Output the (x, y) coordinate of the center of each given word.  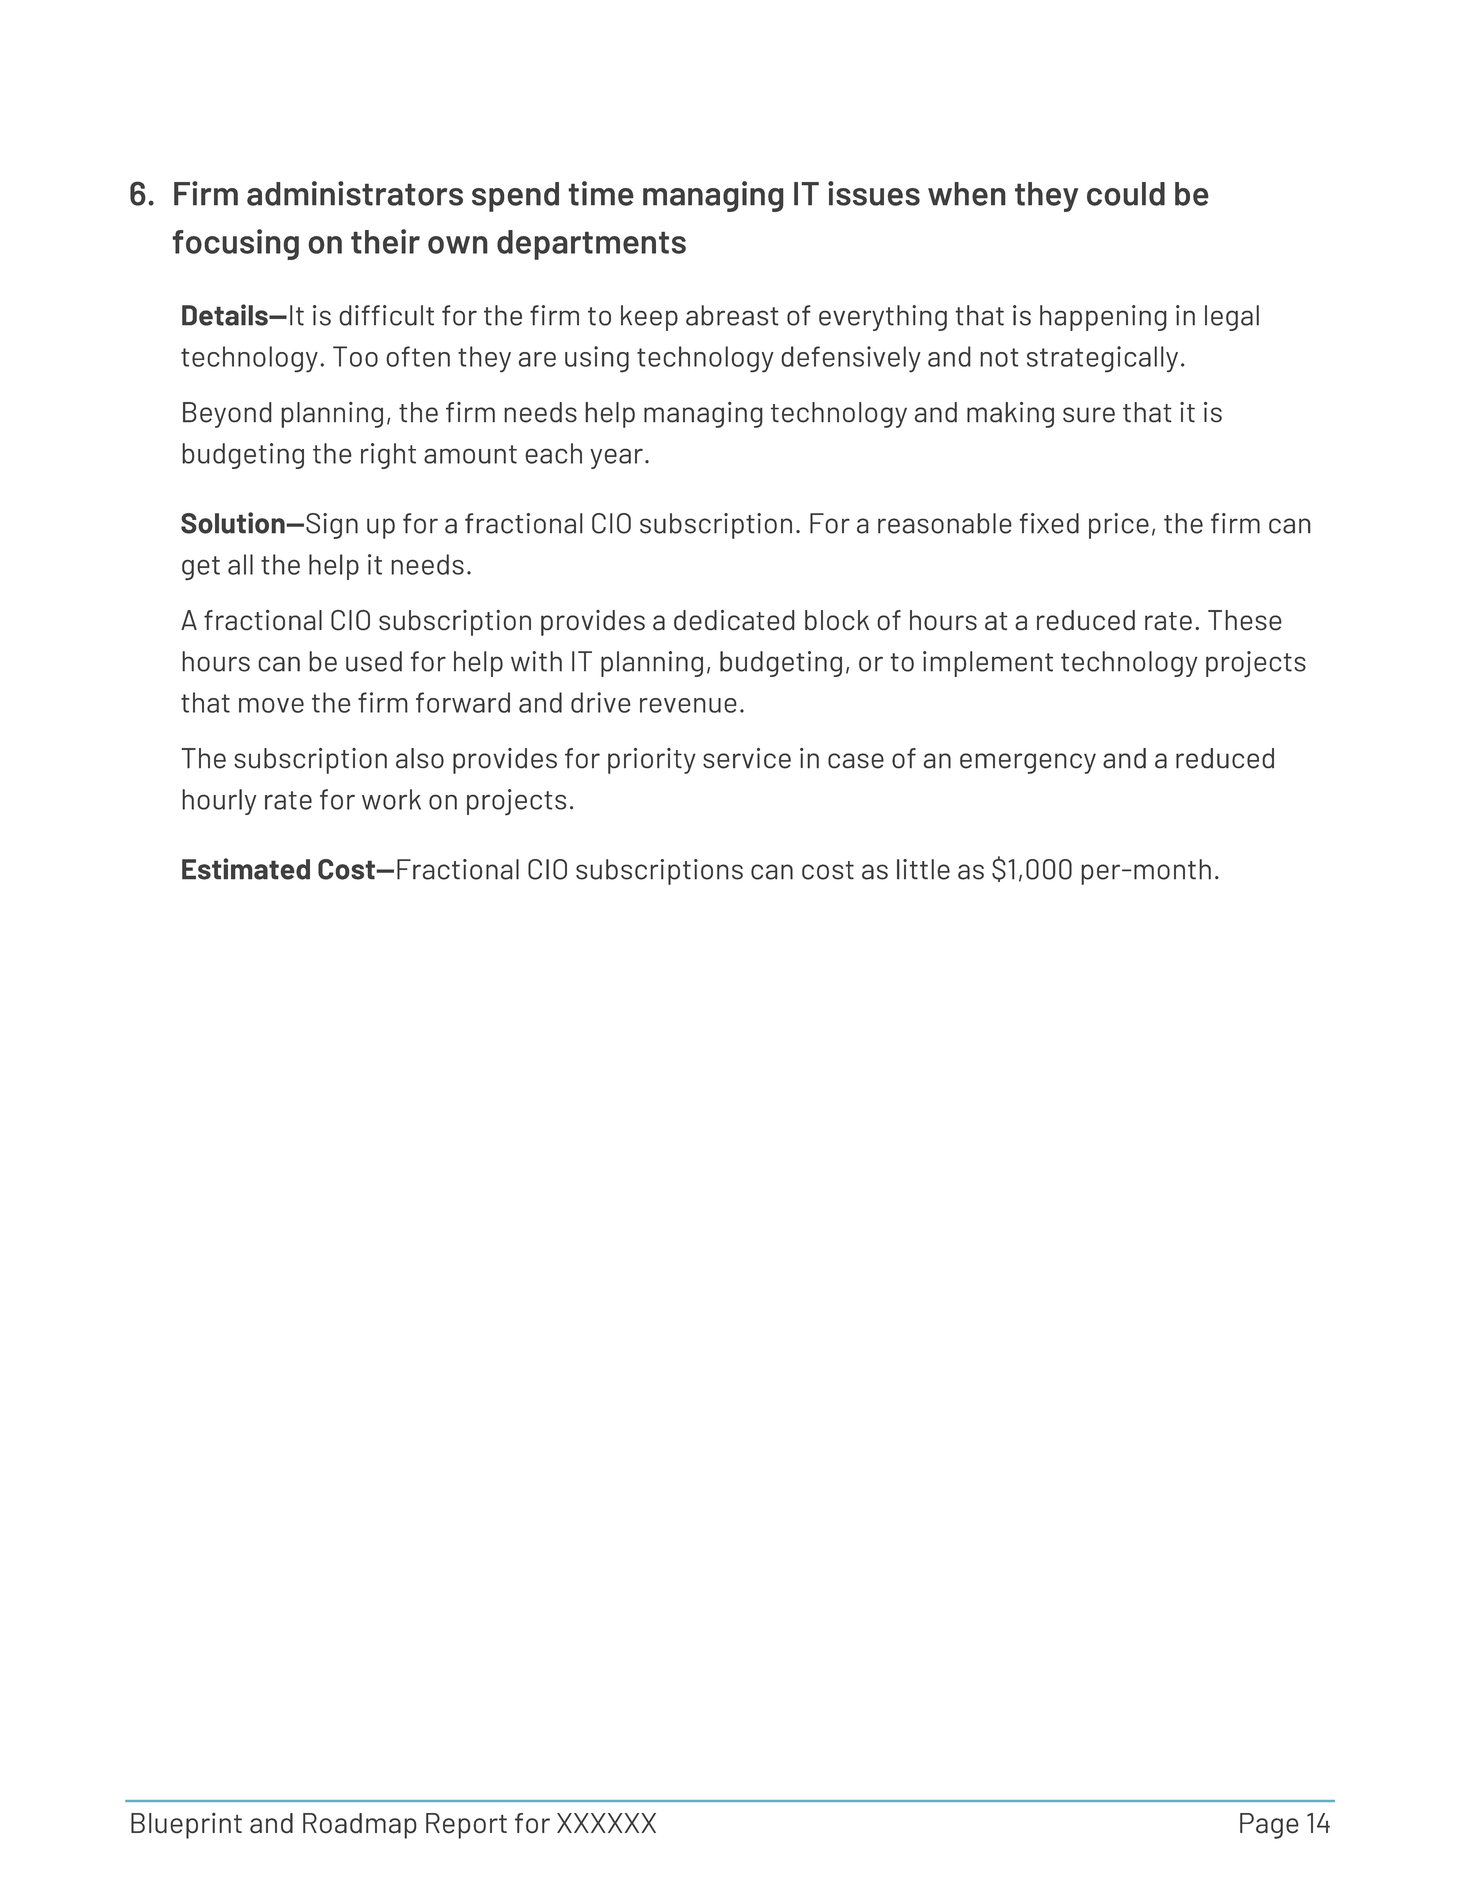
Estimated (246, 869)
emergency (1028, 763)
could (1126, 194)
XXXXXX (606, 1823)
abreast (732, 315)
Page (1269, 1826)
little (923, 869)
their (385, 241)
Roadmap (360, 1826)
